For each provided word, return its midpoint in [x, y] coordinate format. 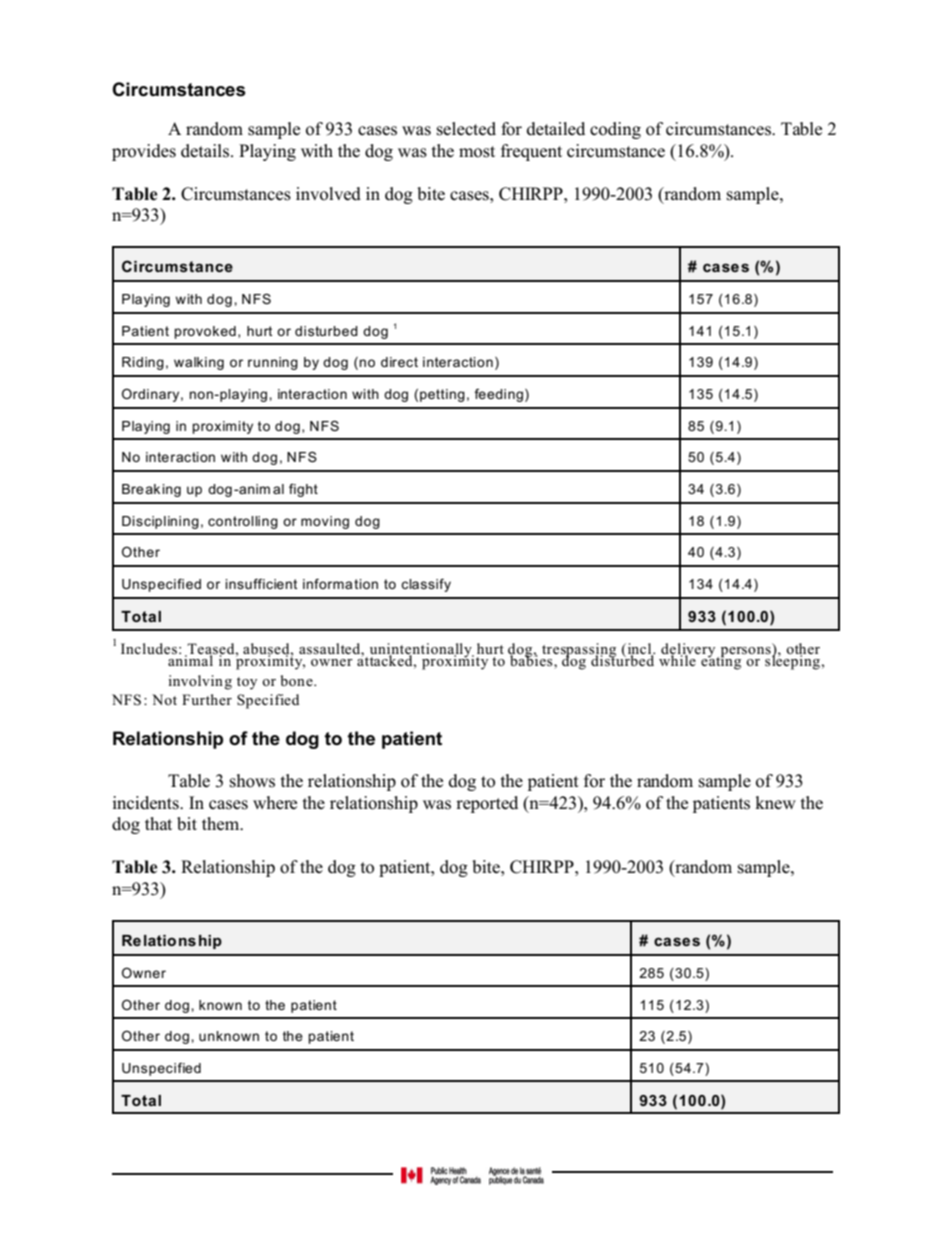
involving [200, 682]
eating [721, 661]
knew [775, 803]
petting [442, 395]
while [678, 659]
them [222, 824]
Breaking [151, 490]
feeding [498, 395]
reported [487, 804]
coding [615, 130]
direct [399, 362]
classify [426, 585]
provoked [205, 332]
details [206, 151]
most [477, 152]
